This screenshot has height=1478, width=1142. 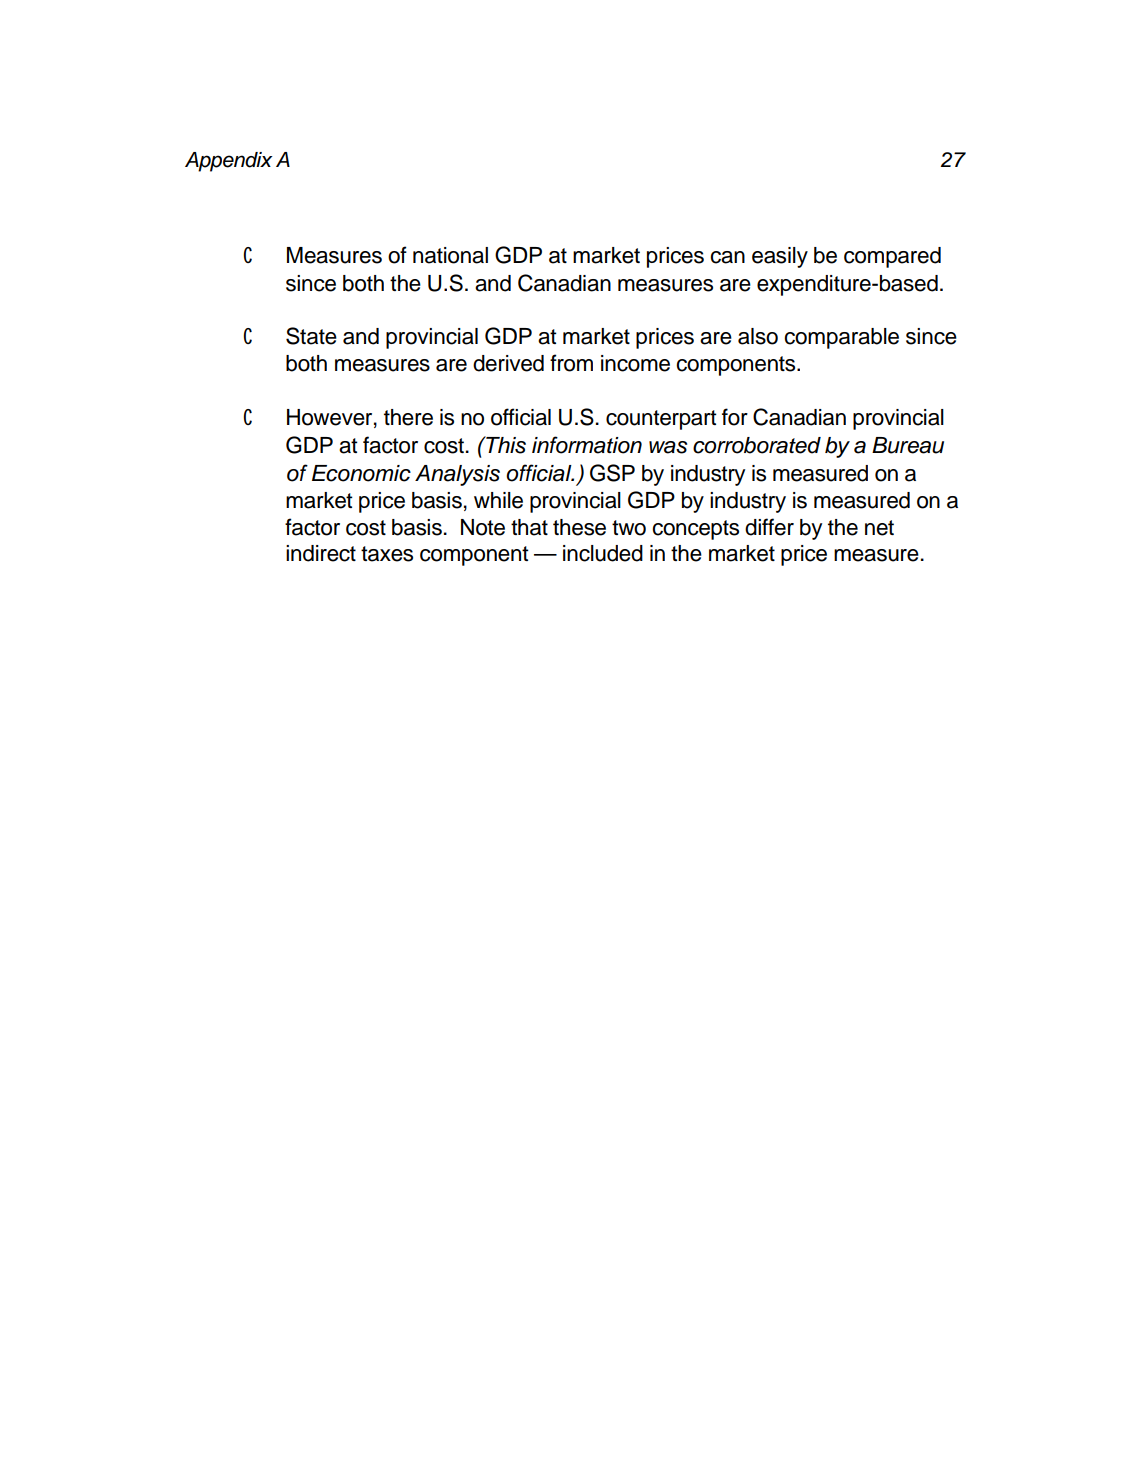 I want to click on there, so click(x=408, y=417).
